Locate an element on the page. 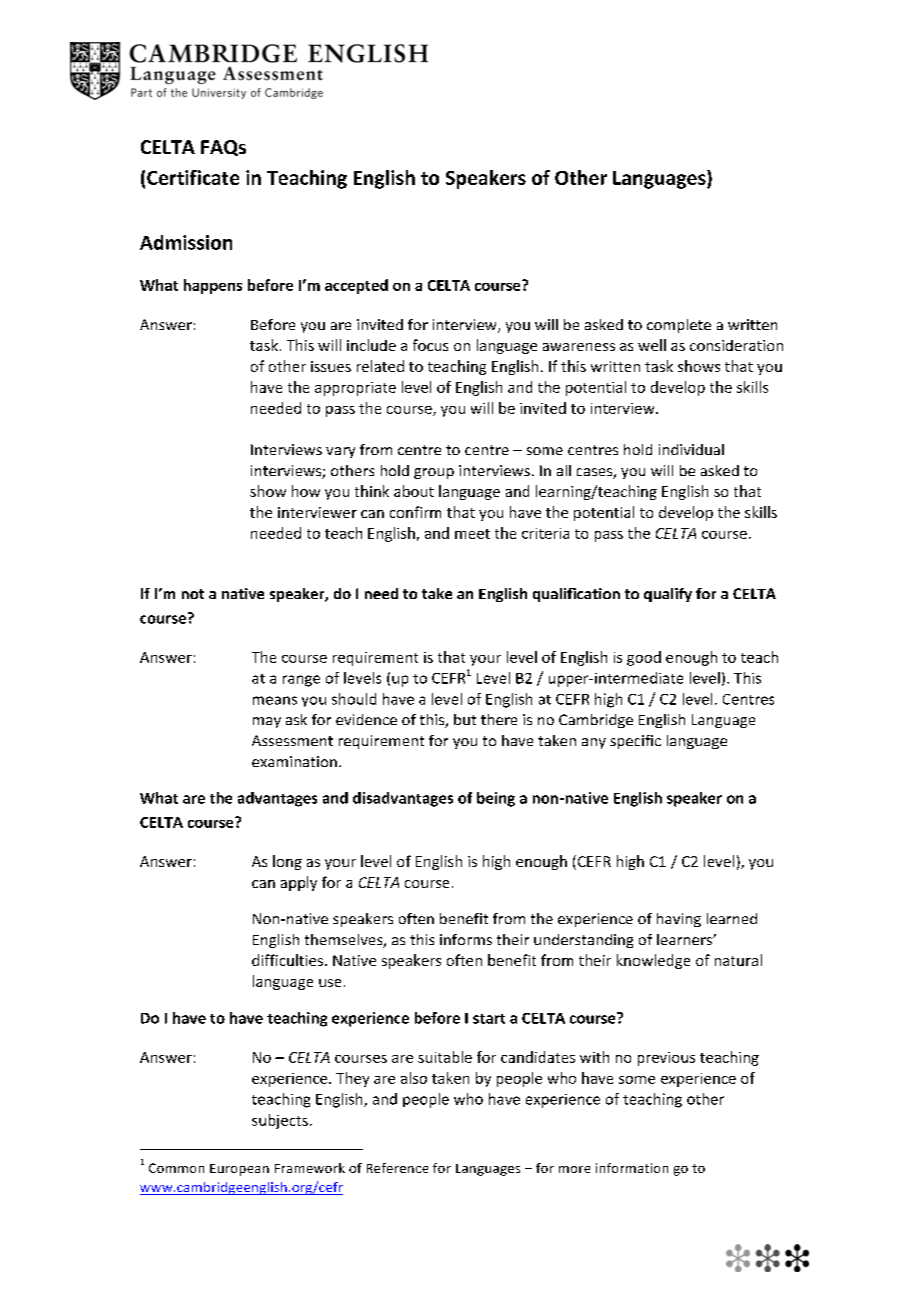 The width and height of the page is (924, 1308). being is located at coordinates (496, 799).
